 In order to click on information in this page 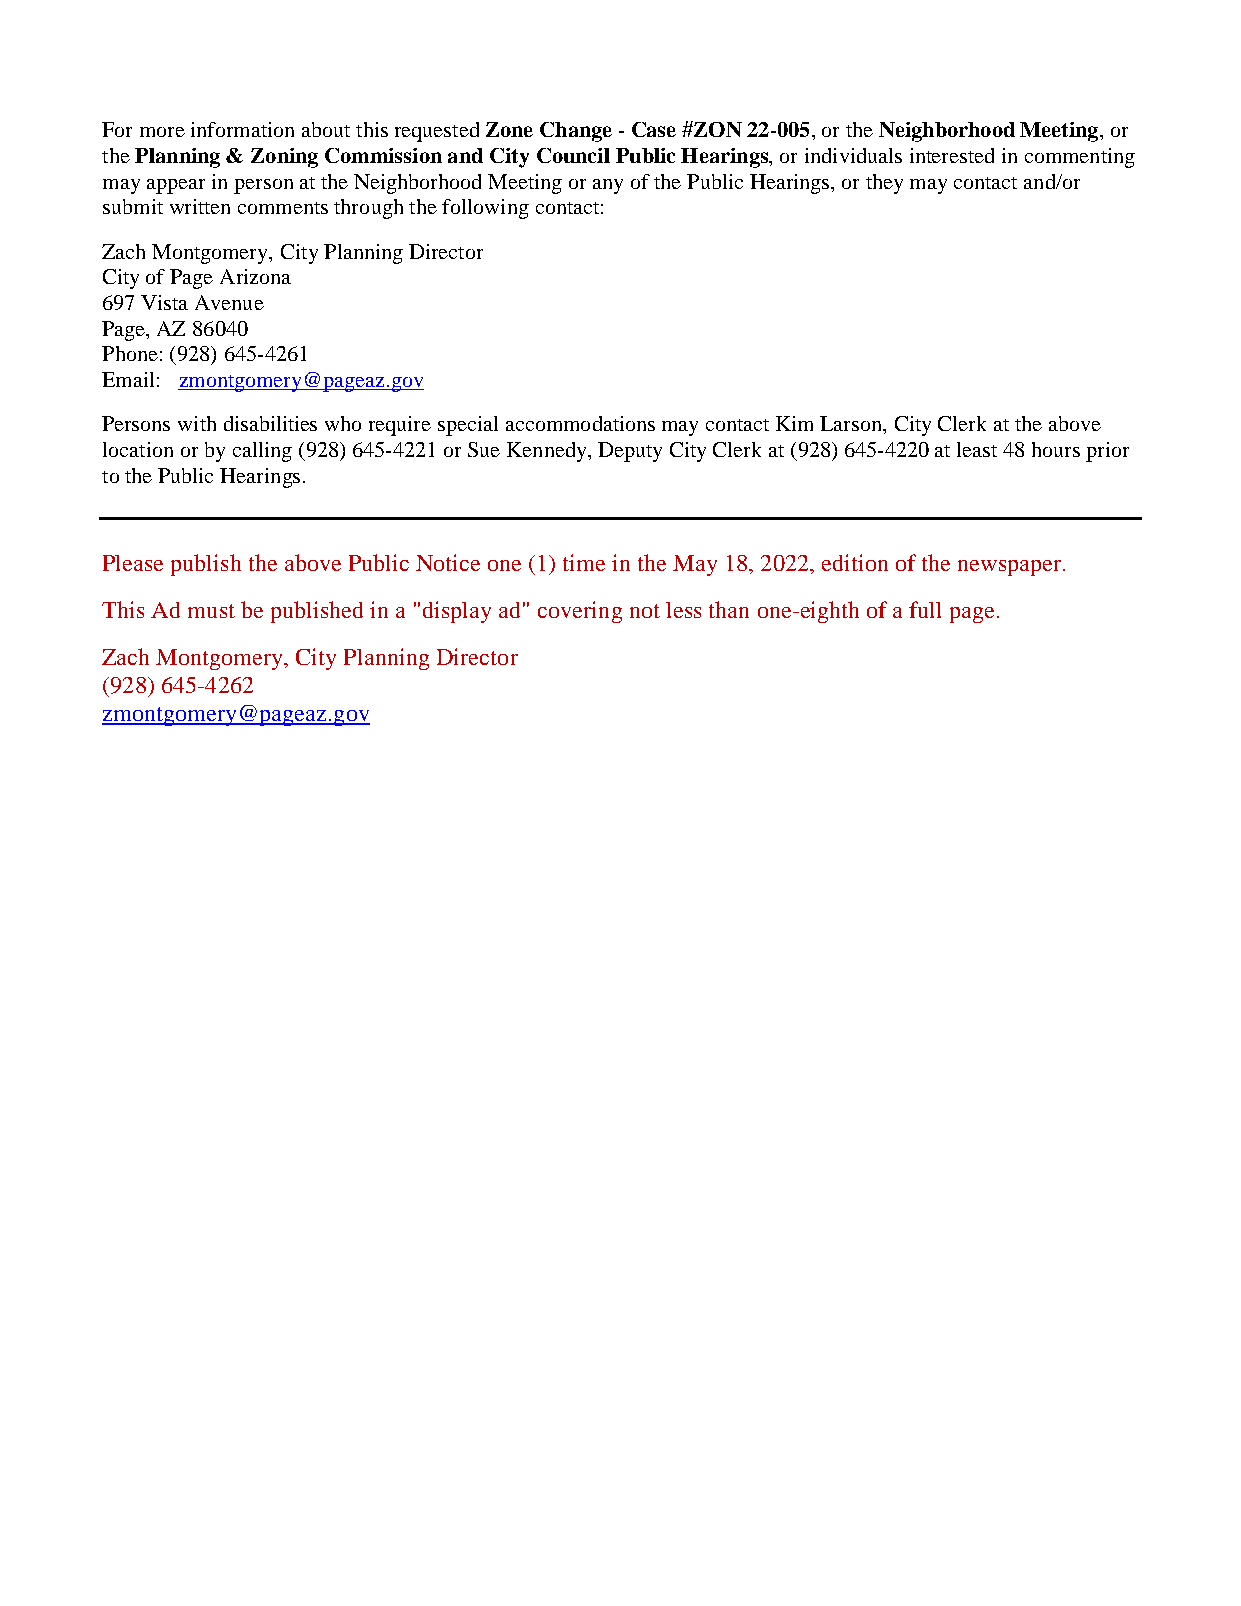, I will do `click(242, 129)`.
